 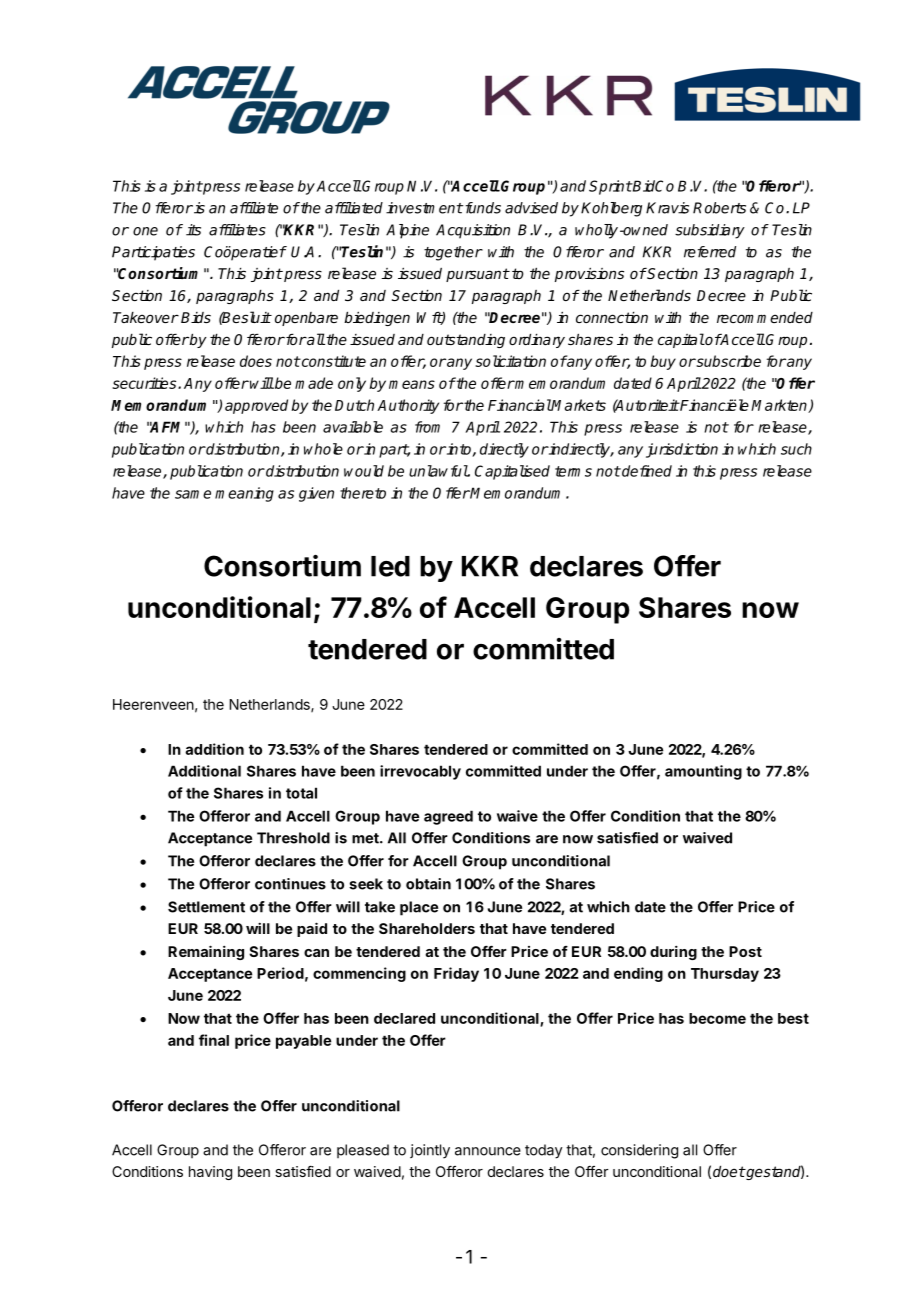 What do you see at coordinates (206, 907) in the screenshot?
I see `Settlement` at bounding box center [206, 907].
